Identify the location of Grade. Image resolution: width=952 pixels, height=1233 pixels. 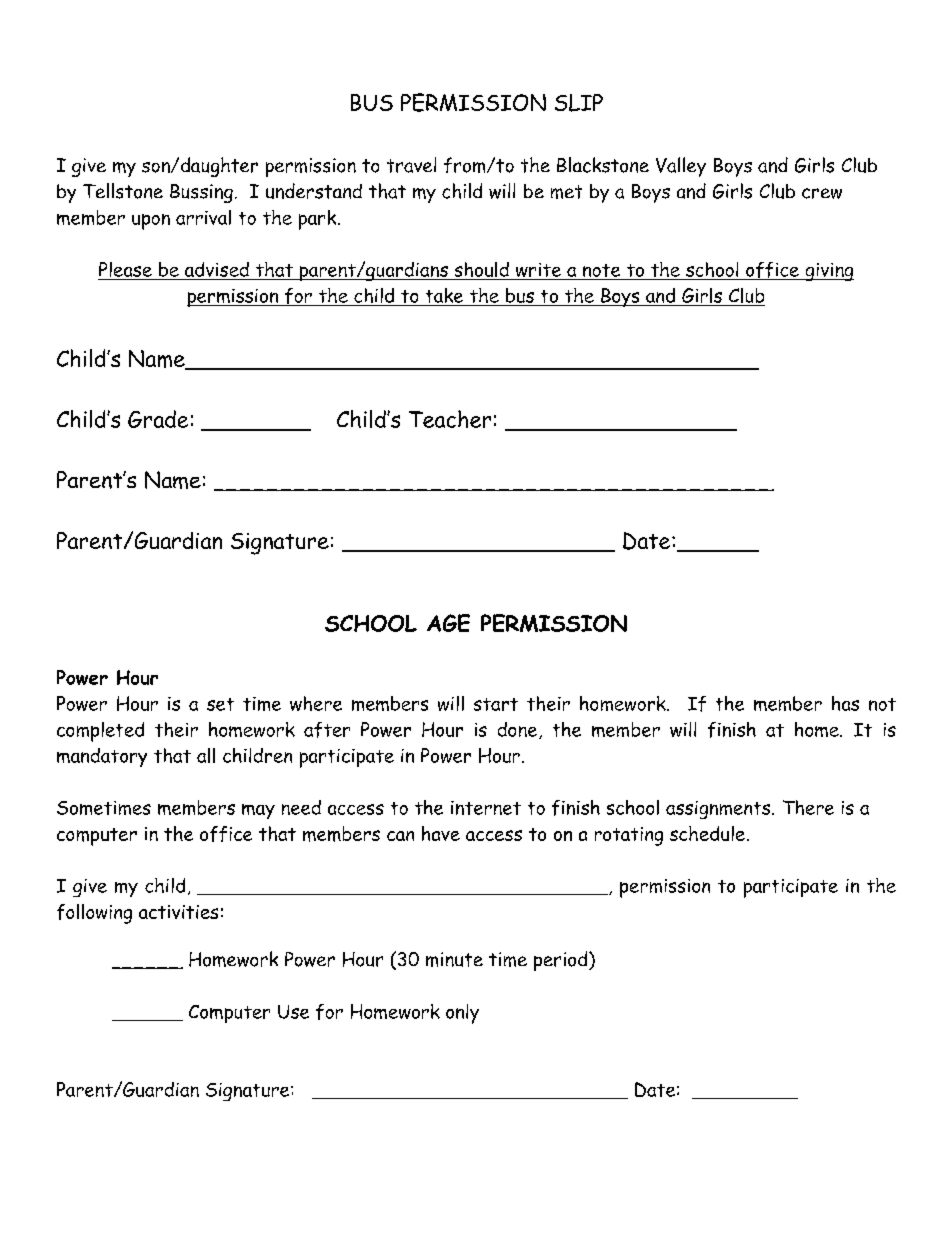
(158, 419).
